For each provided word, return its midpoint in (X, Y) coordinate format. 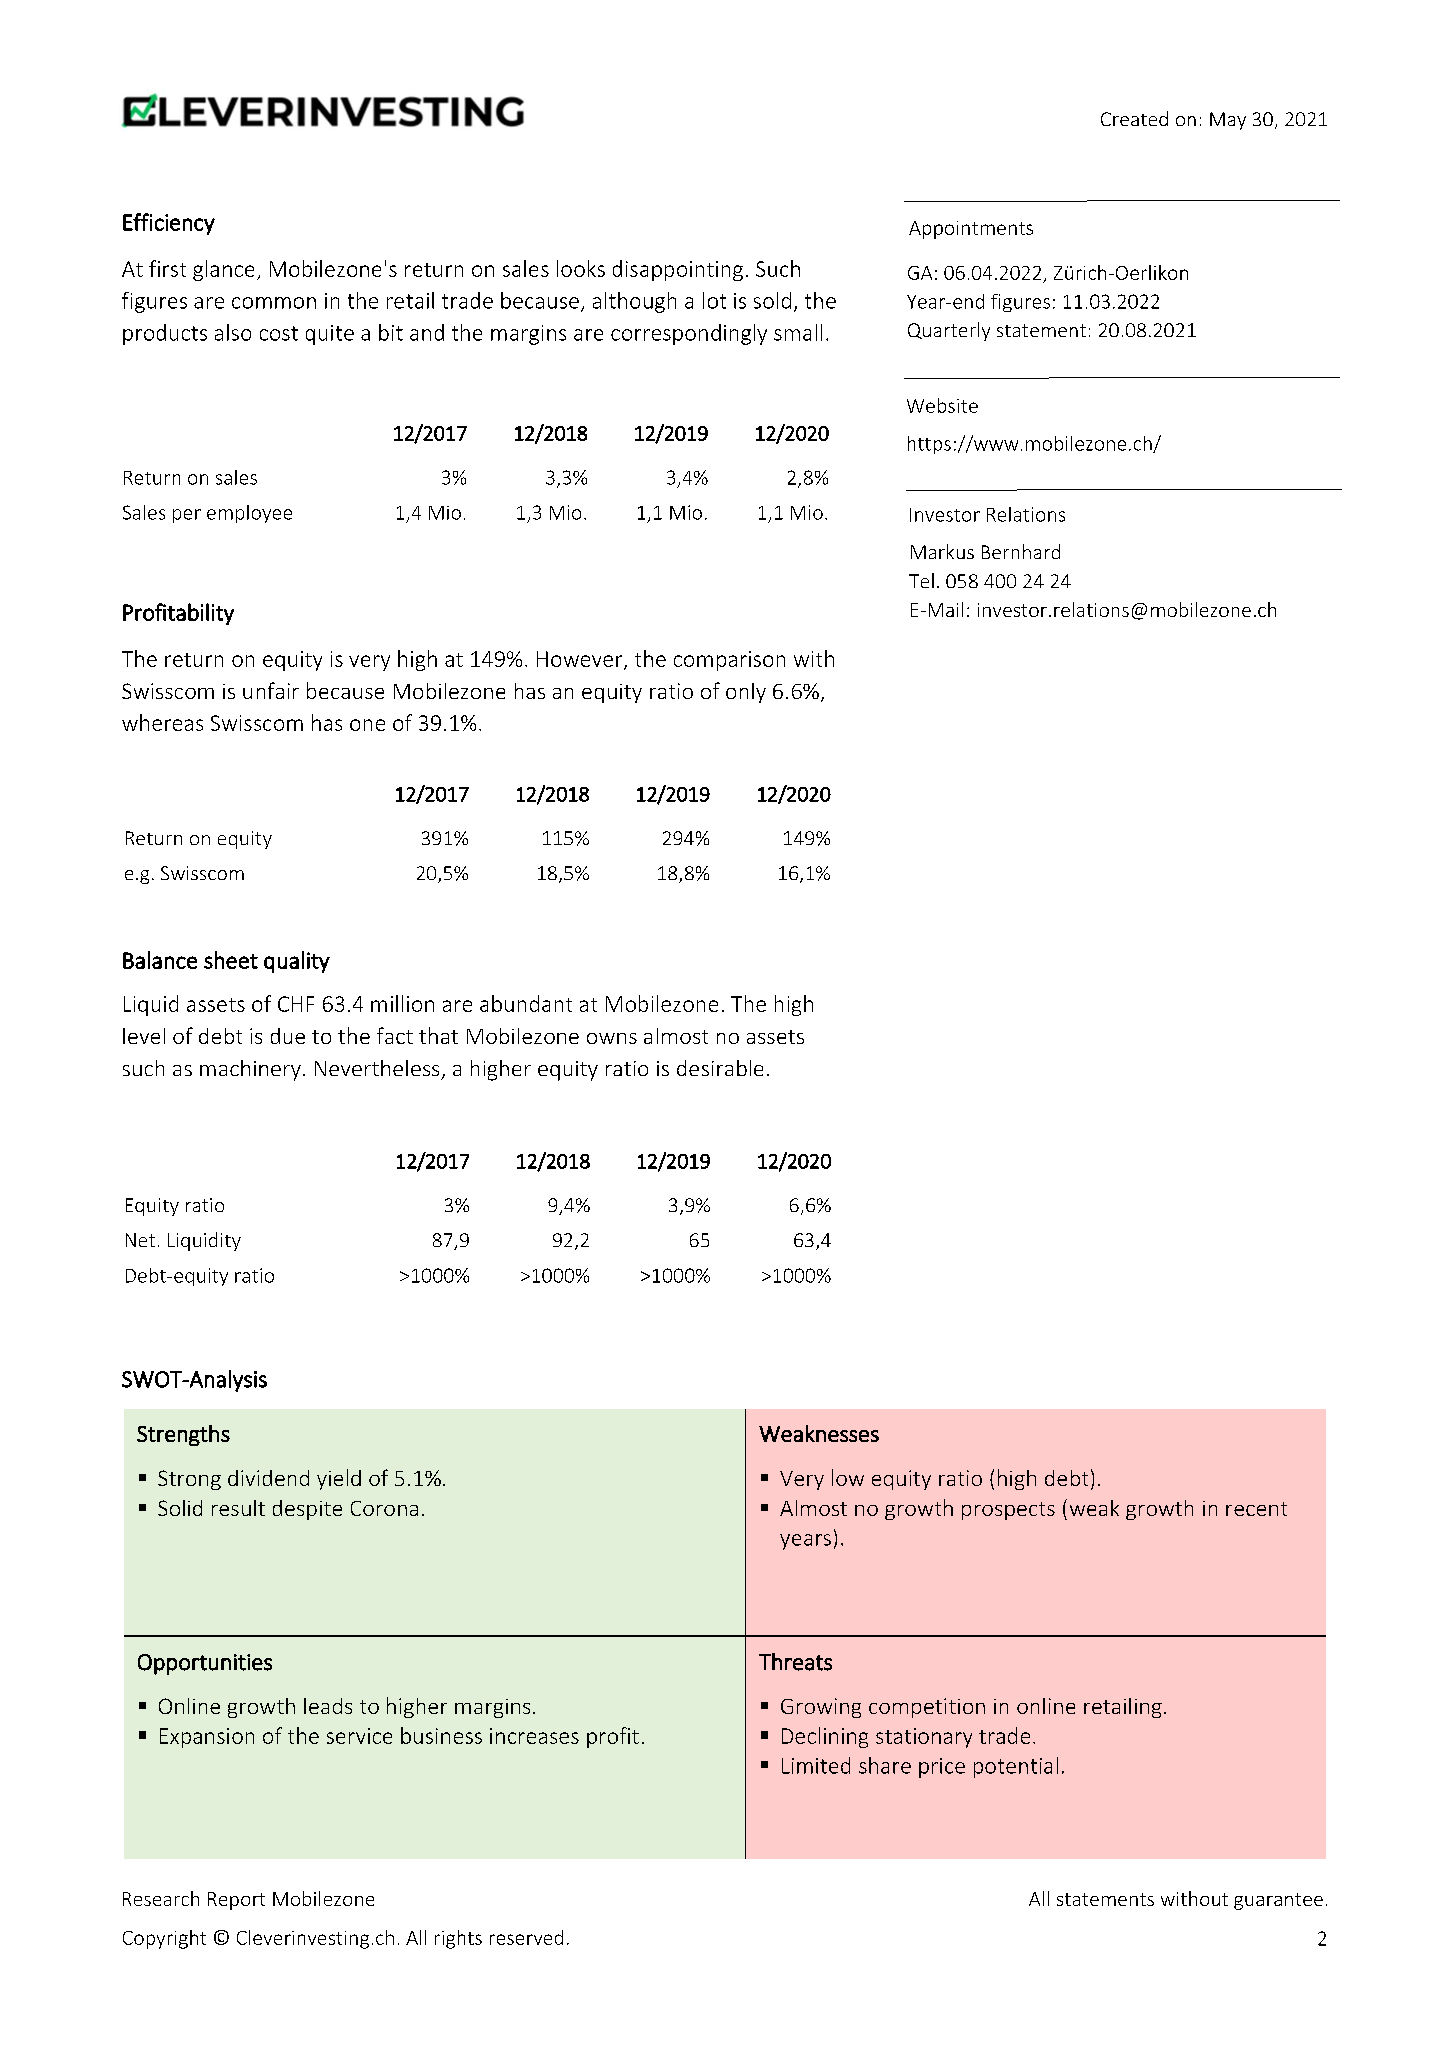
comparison (729, 661)
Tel (921, 580)
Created (1134, 118)
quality (297, 962)
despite (307, 1510)
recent (1256, 1509)
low (848, 1477)
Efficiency (169, 224)
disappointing (678, 270)
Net (140, 1240)
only (746, 693)
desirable (720, 1068)
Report (236, 1901)
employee (249, 514)
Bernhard (1021, 551)
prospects (1008, 1511)
